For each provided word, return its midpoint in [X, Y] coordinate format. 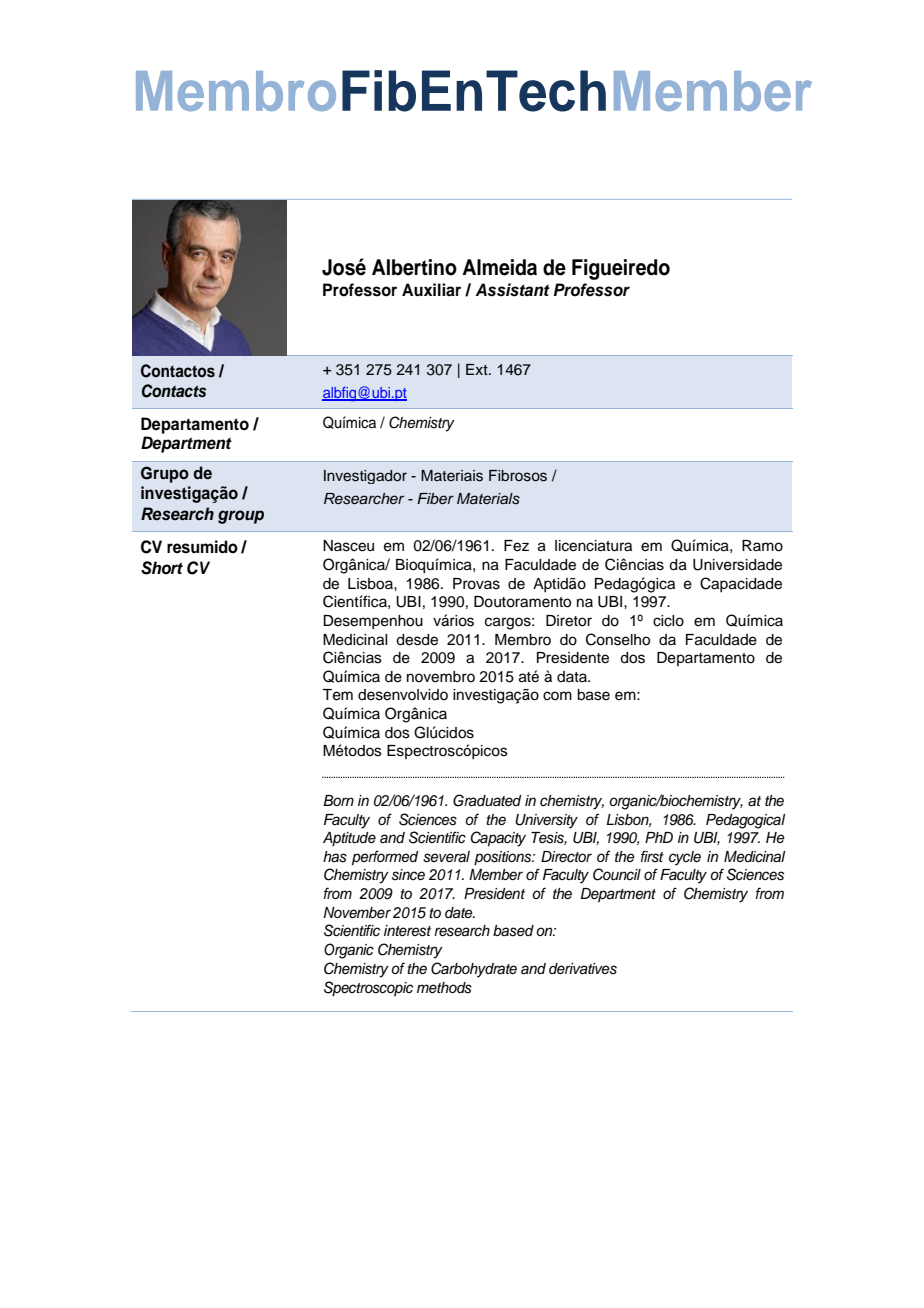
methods [444, 988]
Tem [337, 695]
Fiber [435, 498]
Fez [516, 546]
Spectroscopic [368, 988]
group [241, 517]
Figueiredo [621, 269]
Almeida [499, 267]
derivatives [583, 969]
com [557, 696]
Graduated [487, 800]
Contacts [174, 391]
